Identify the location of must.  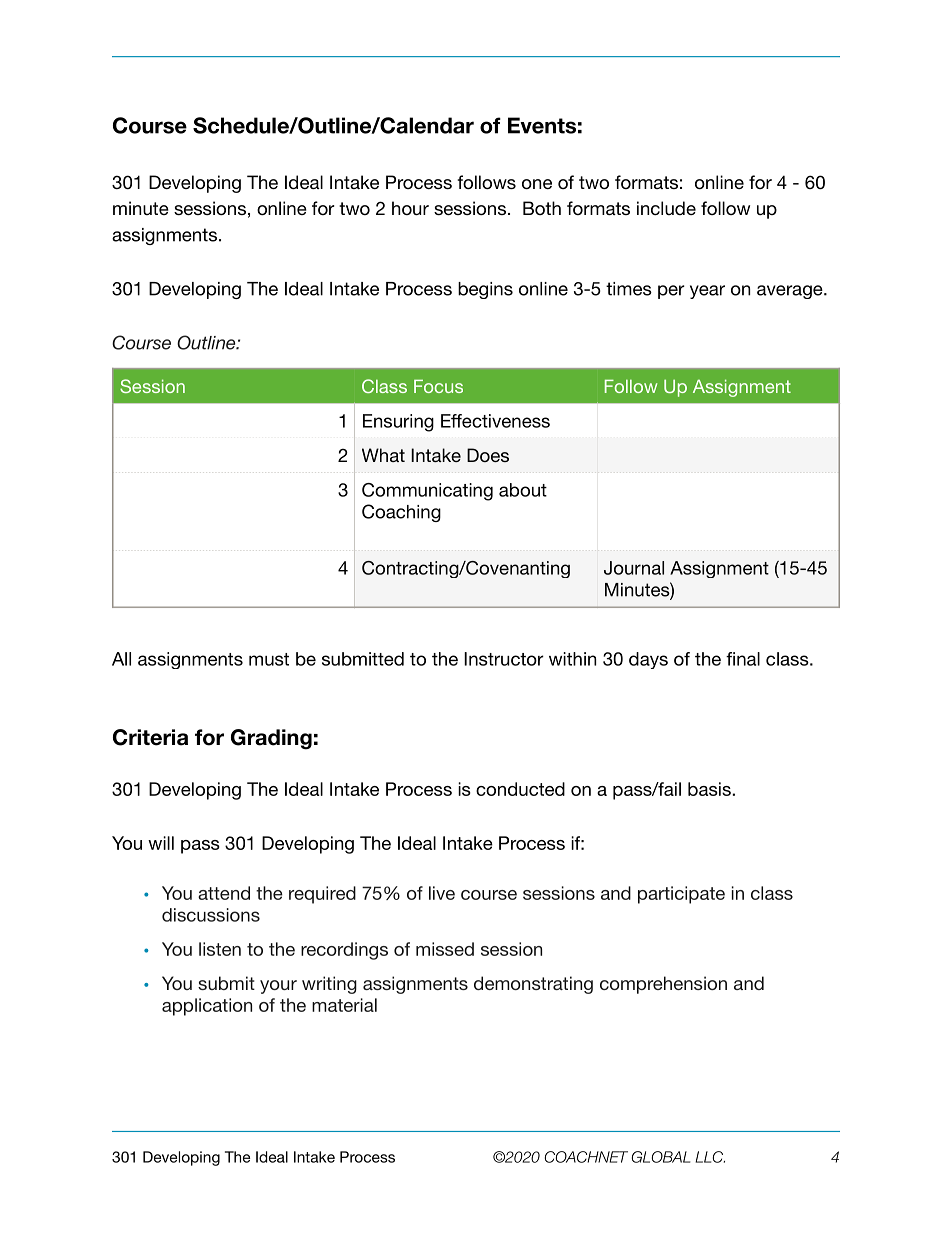
(269, 659).
